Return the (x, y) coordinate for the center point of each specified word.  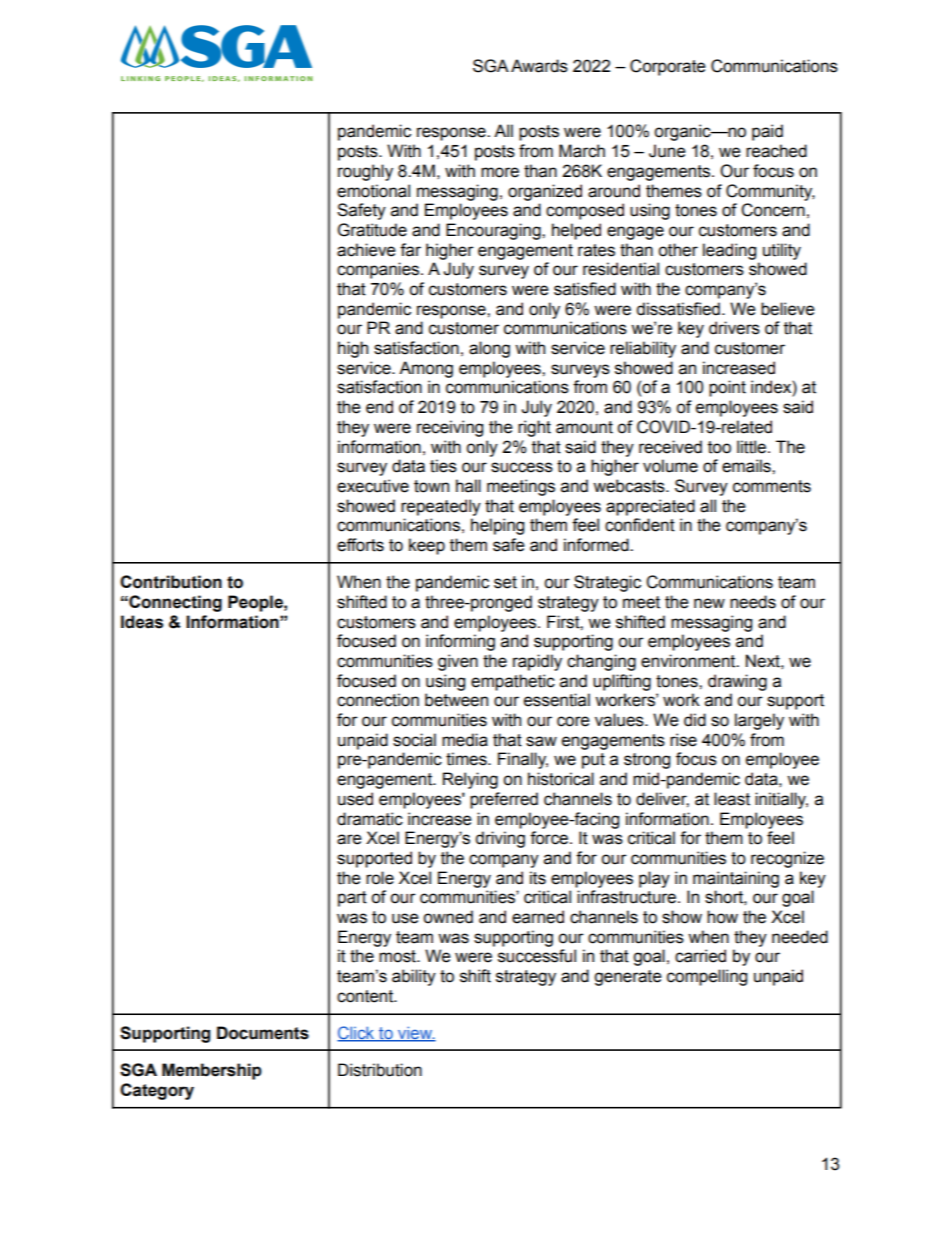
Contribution (171, 582)
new (709, 603)
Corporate (668, 67)
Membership (212, 1071)
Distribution (380, 1070)
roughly (365, 172)
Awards (539, 66)
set (505, 582)
